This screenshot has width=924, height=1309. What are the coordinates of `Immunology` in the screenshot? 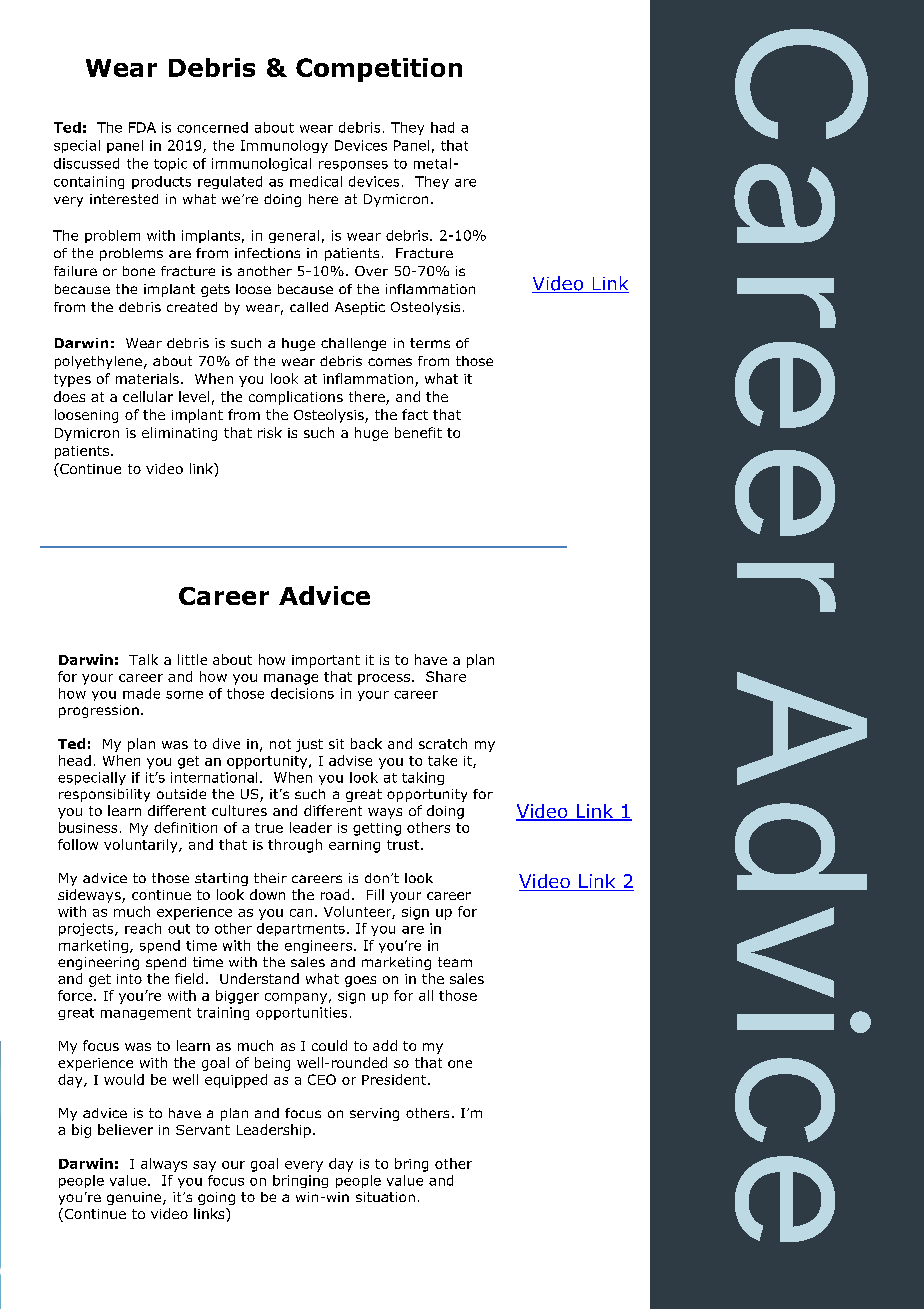 It's located at (284, 146).
